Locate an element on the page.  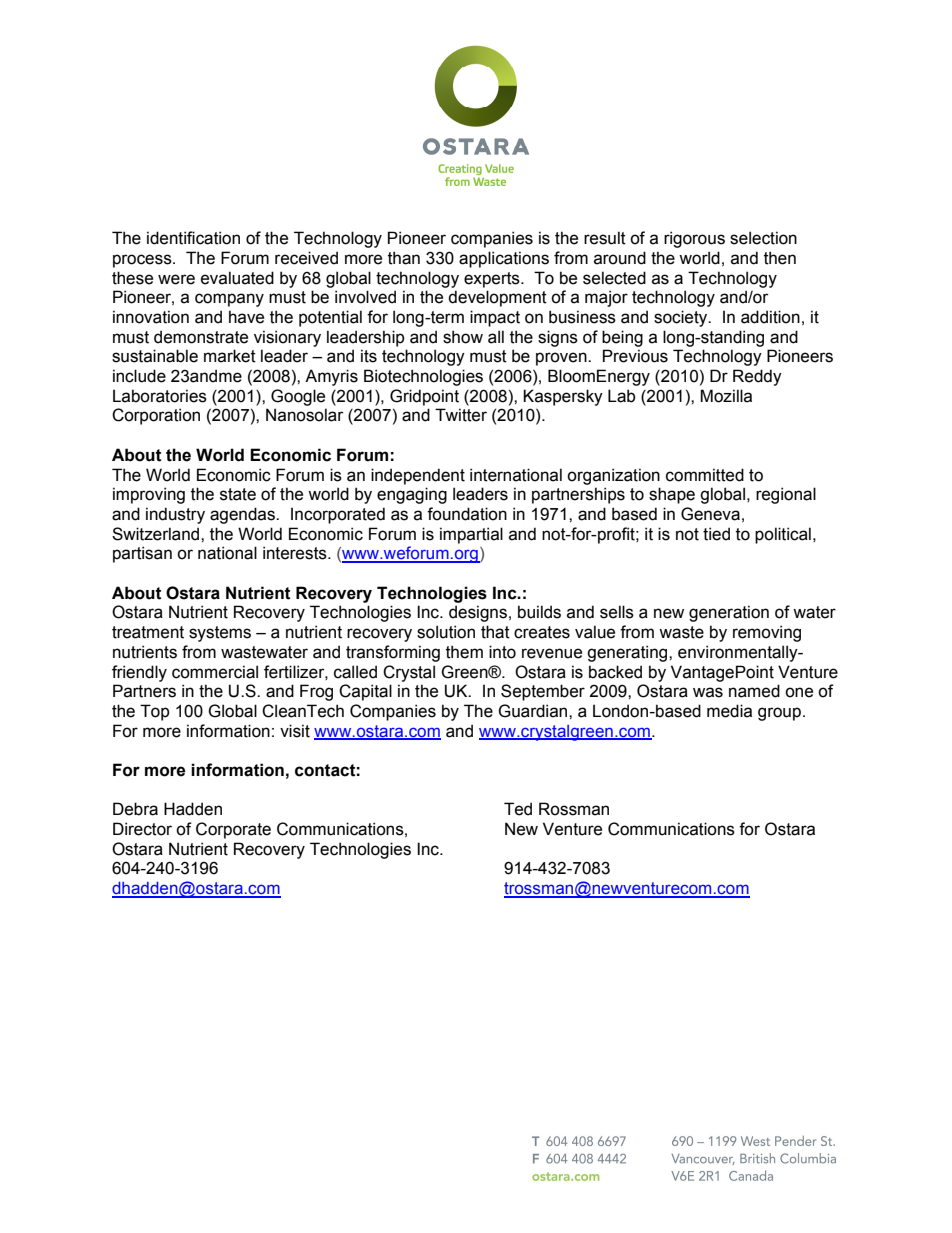
media is located at coordinates (729, 711).
